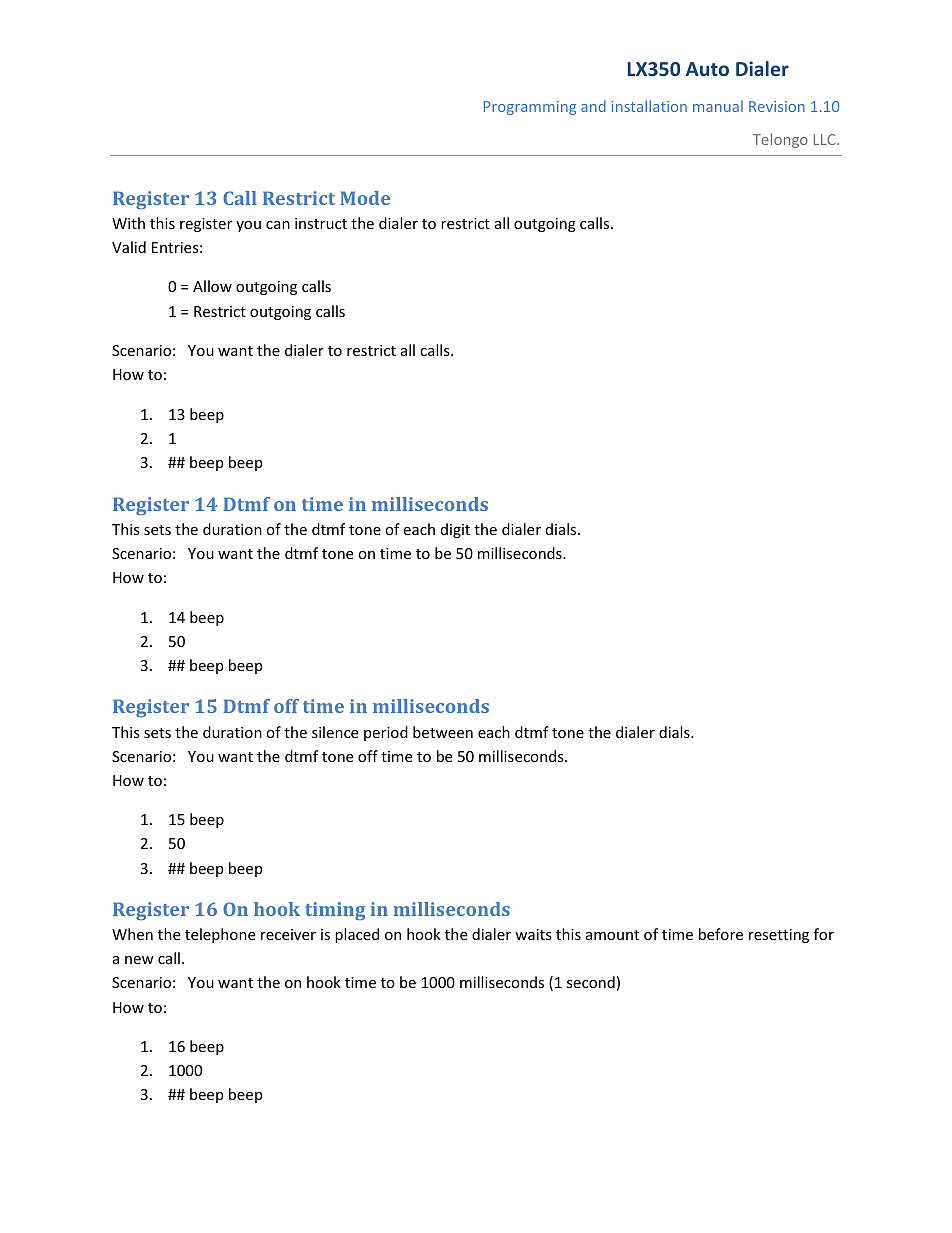 The image size is (952, 1233). Describe the element at coordinates (533, 934) in the screenshot. I see `waits` at that location.
